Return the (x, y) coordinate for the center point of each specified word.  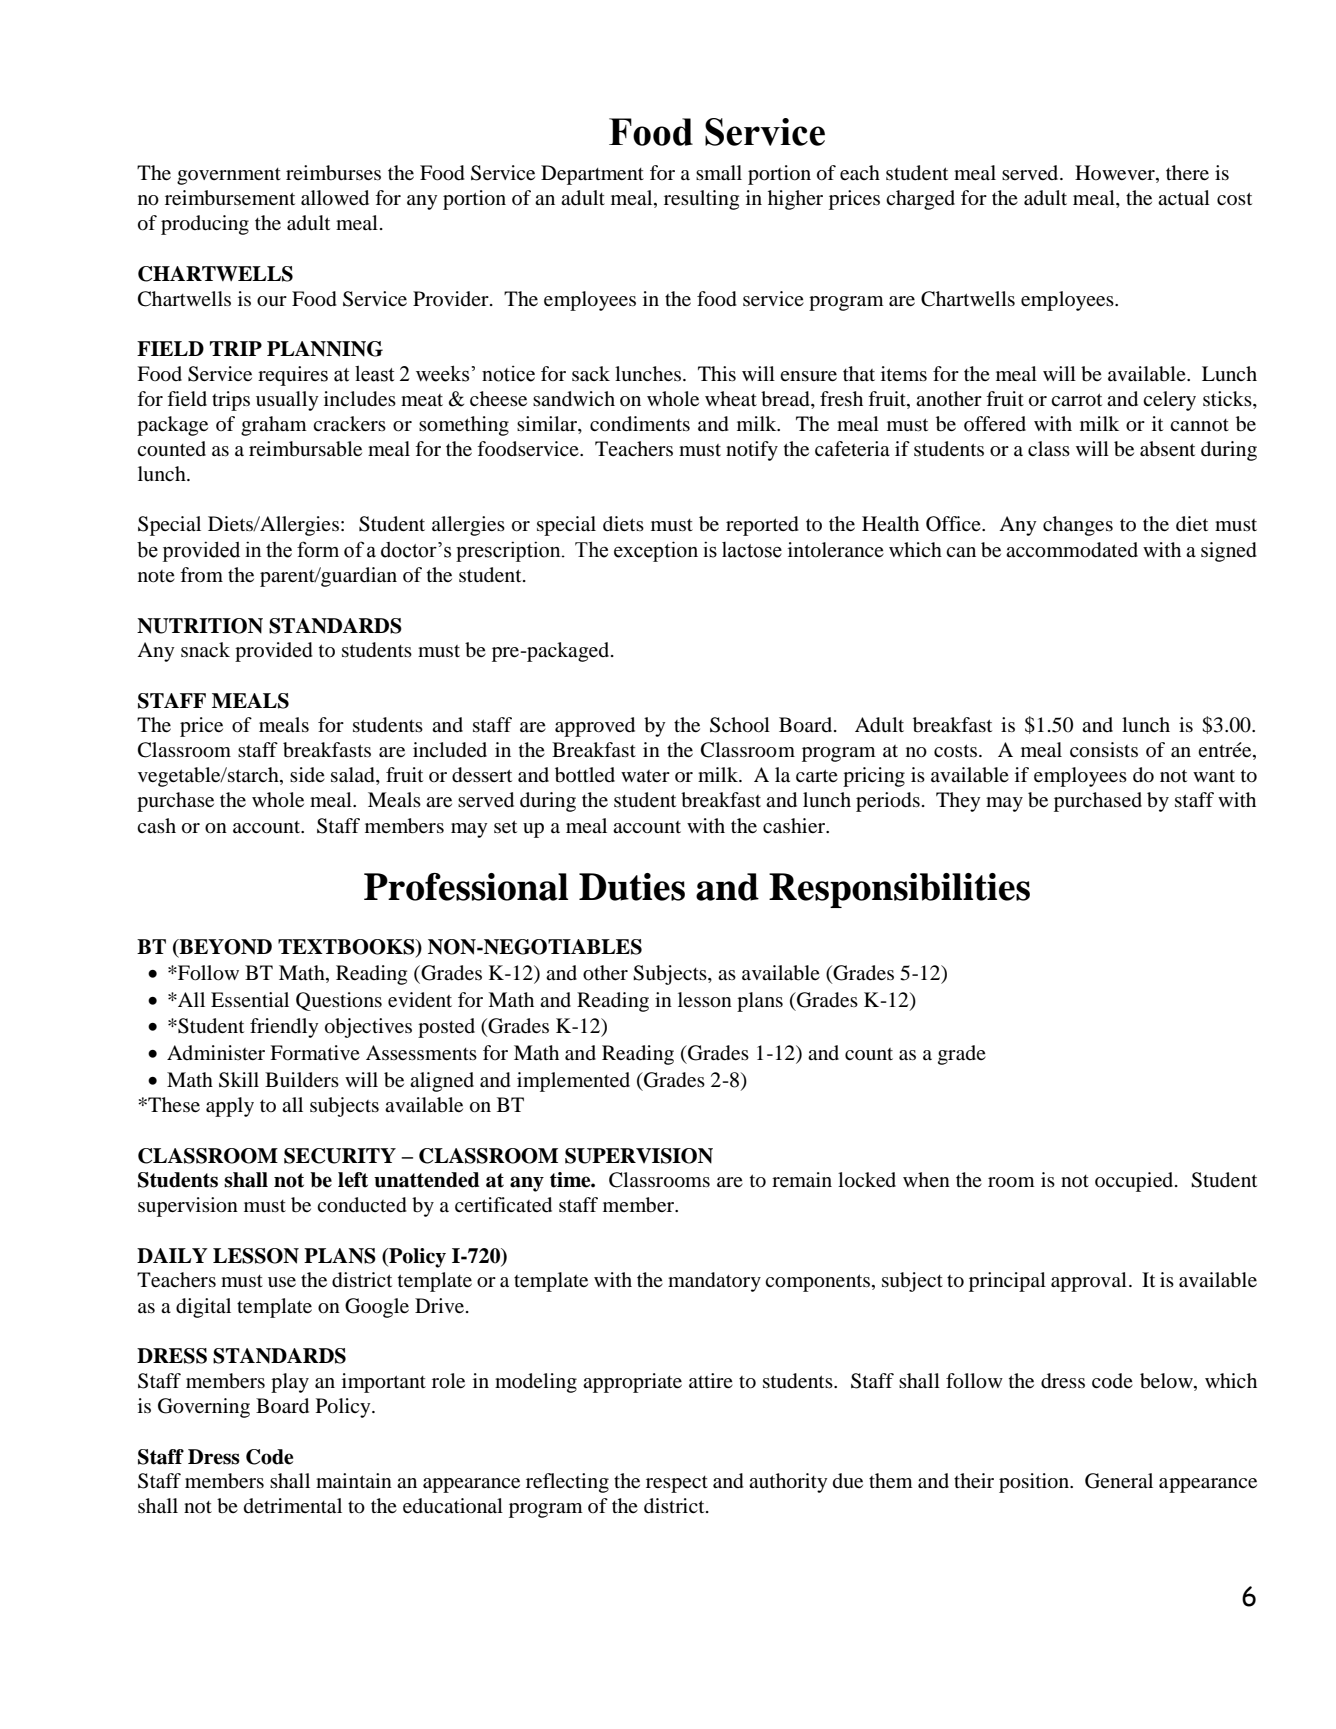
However (1116, 174)
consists (1104, 750)
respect (677, 1484)
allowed (335, 198)
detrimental (293, 1505)
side (307, 774)
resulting (701, 200)
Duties (632, 887)
